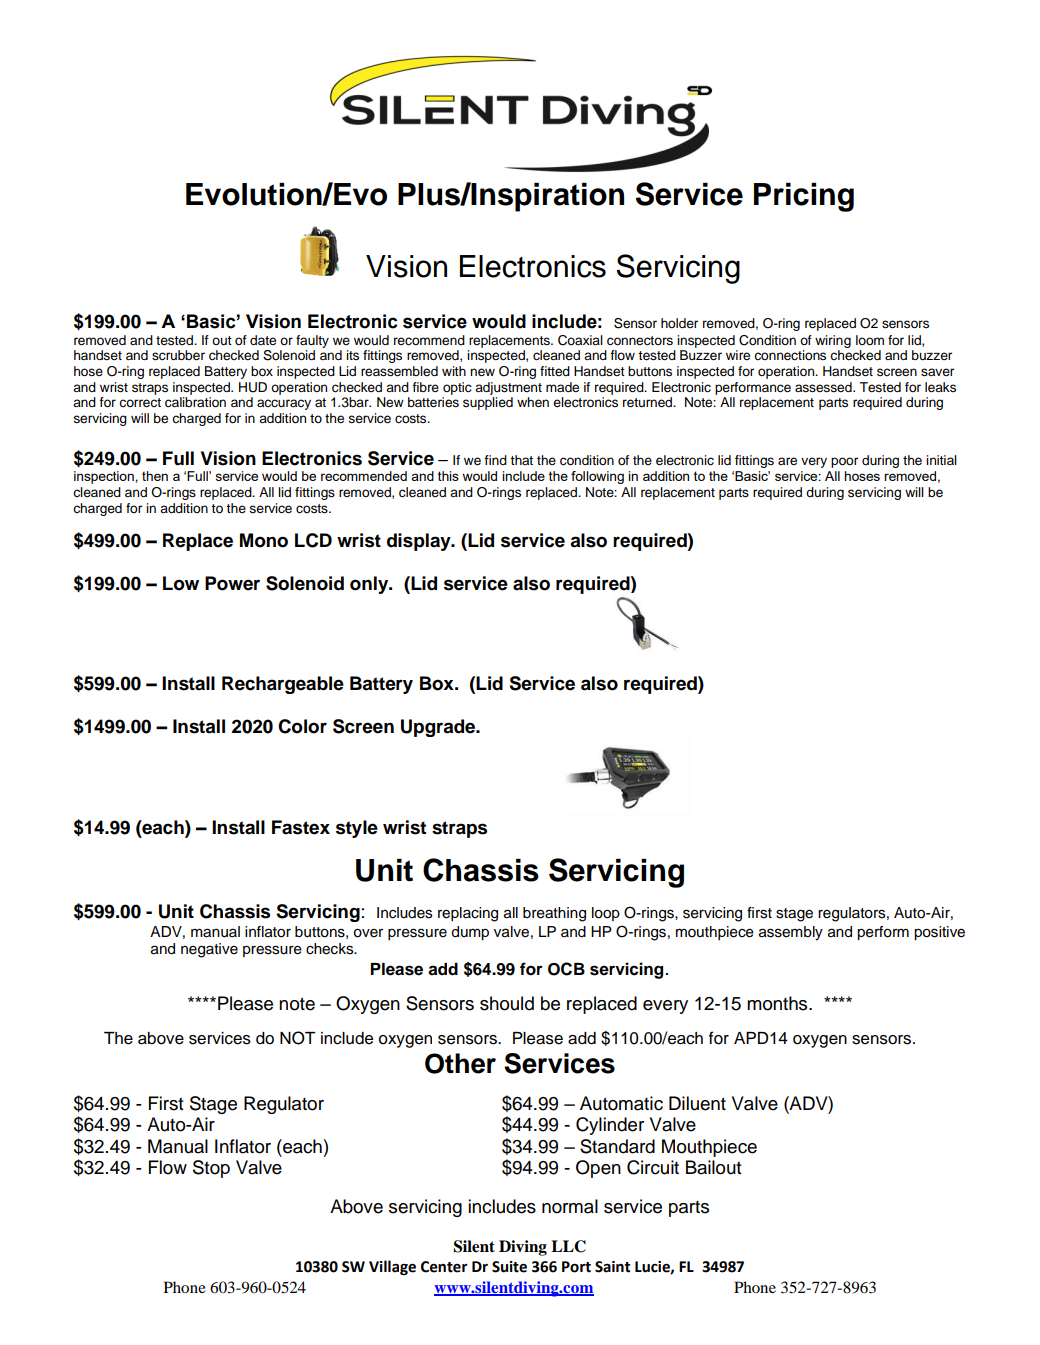  What do you see at coordinates (580, 340) in the document?
I see `Coaxial` at bounding box center [580, 340].
